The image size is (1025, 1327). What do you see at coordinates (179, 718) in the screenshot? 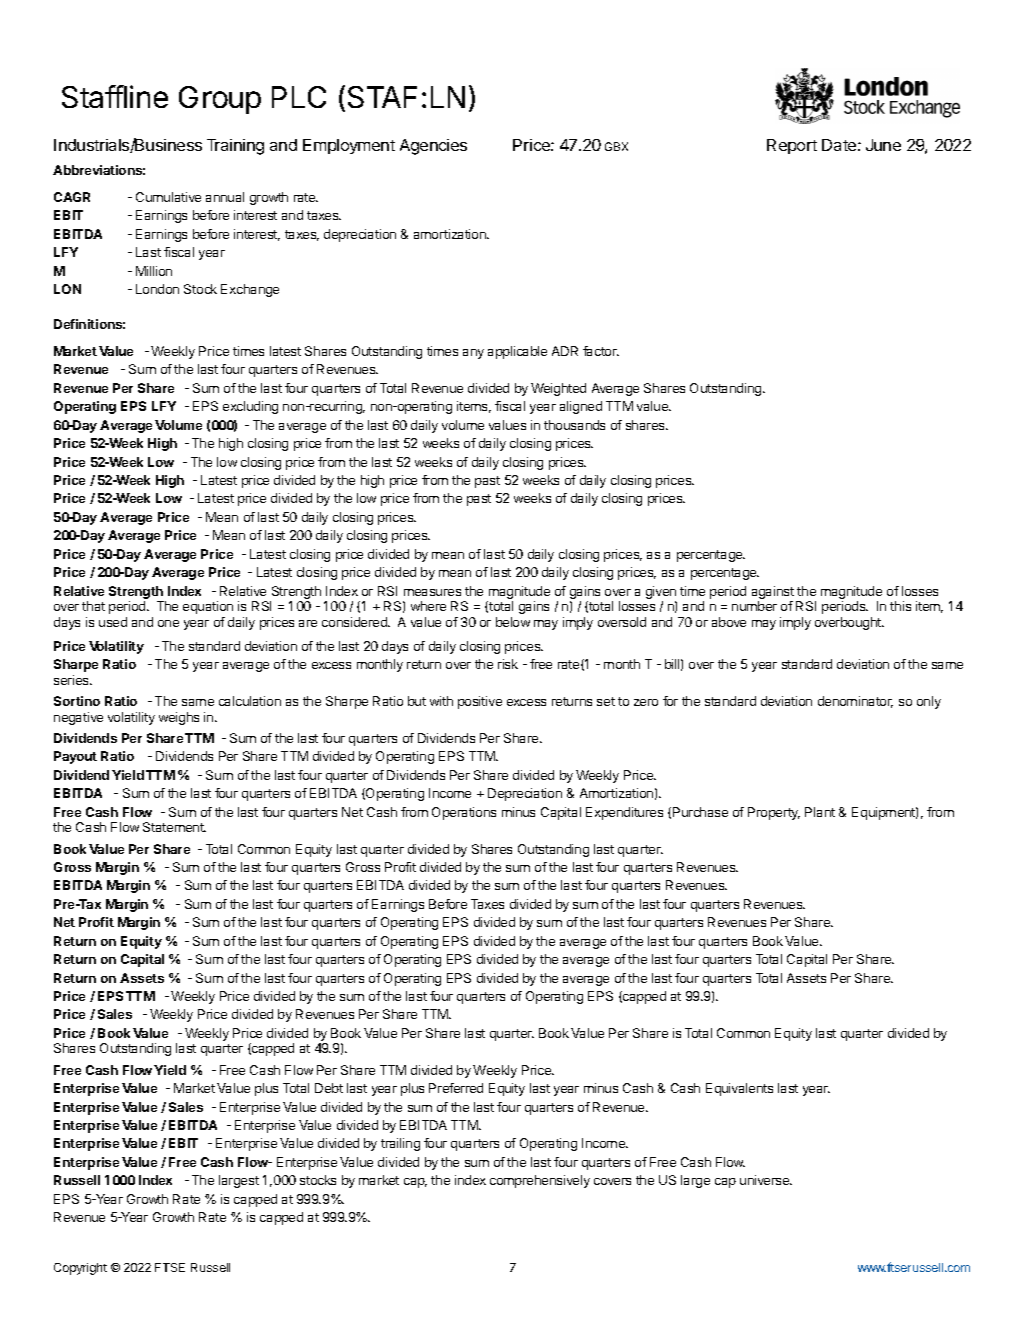
I see `weighs` at bounding box center [179, 718].
